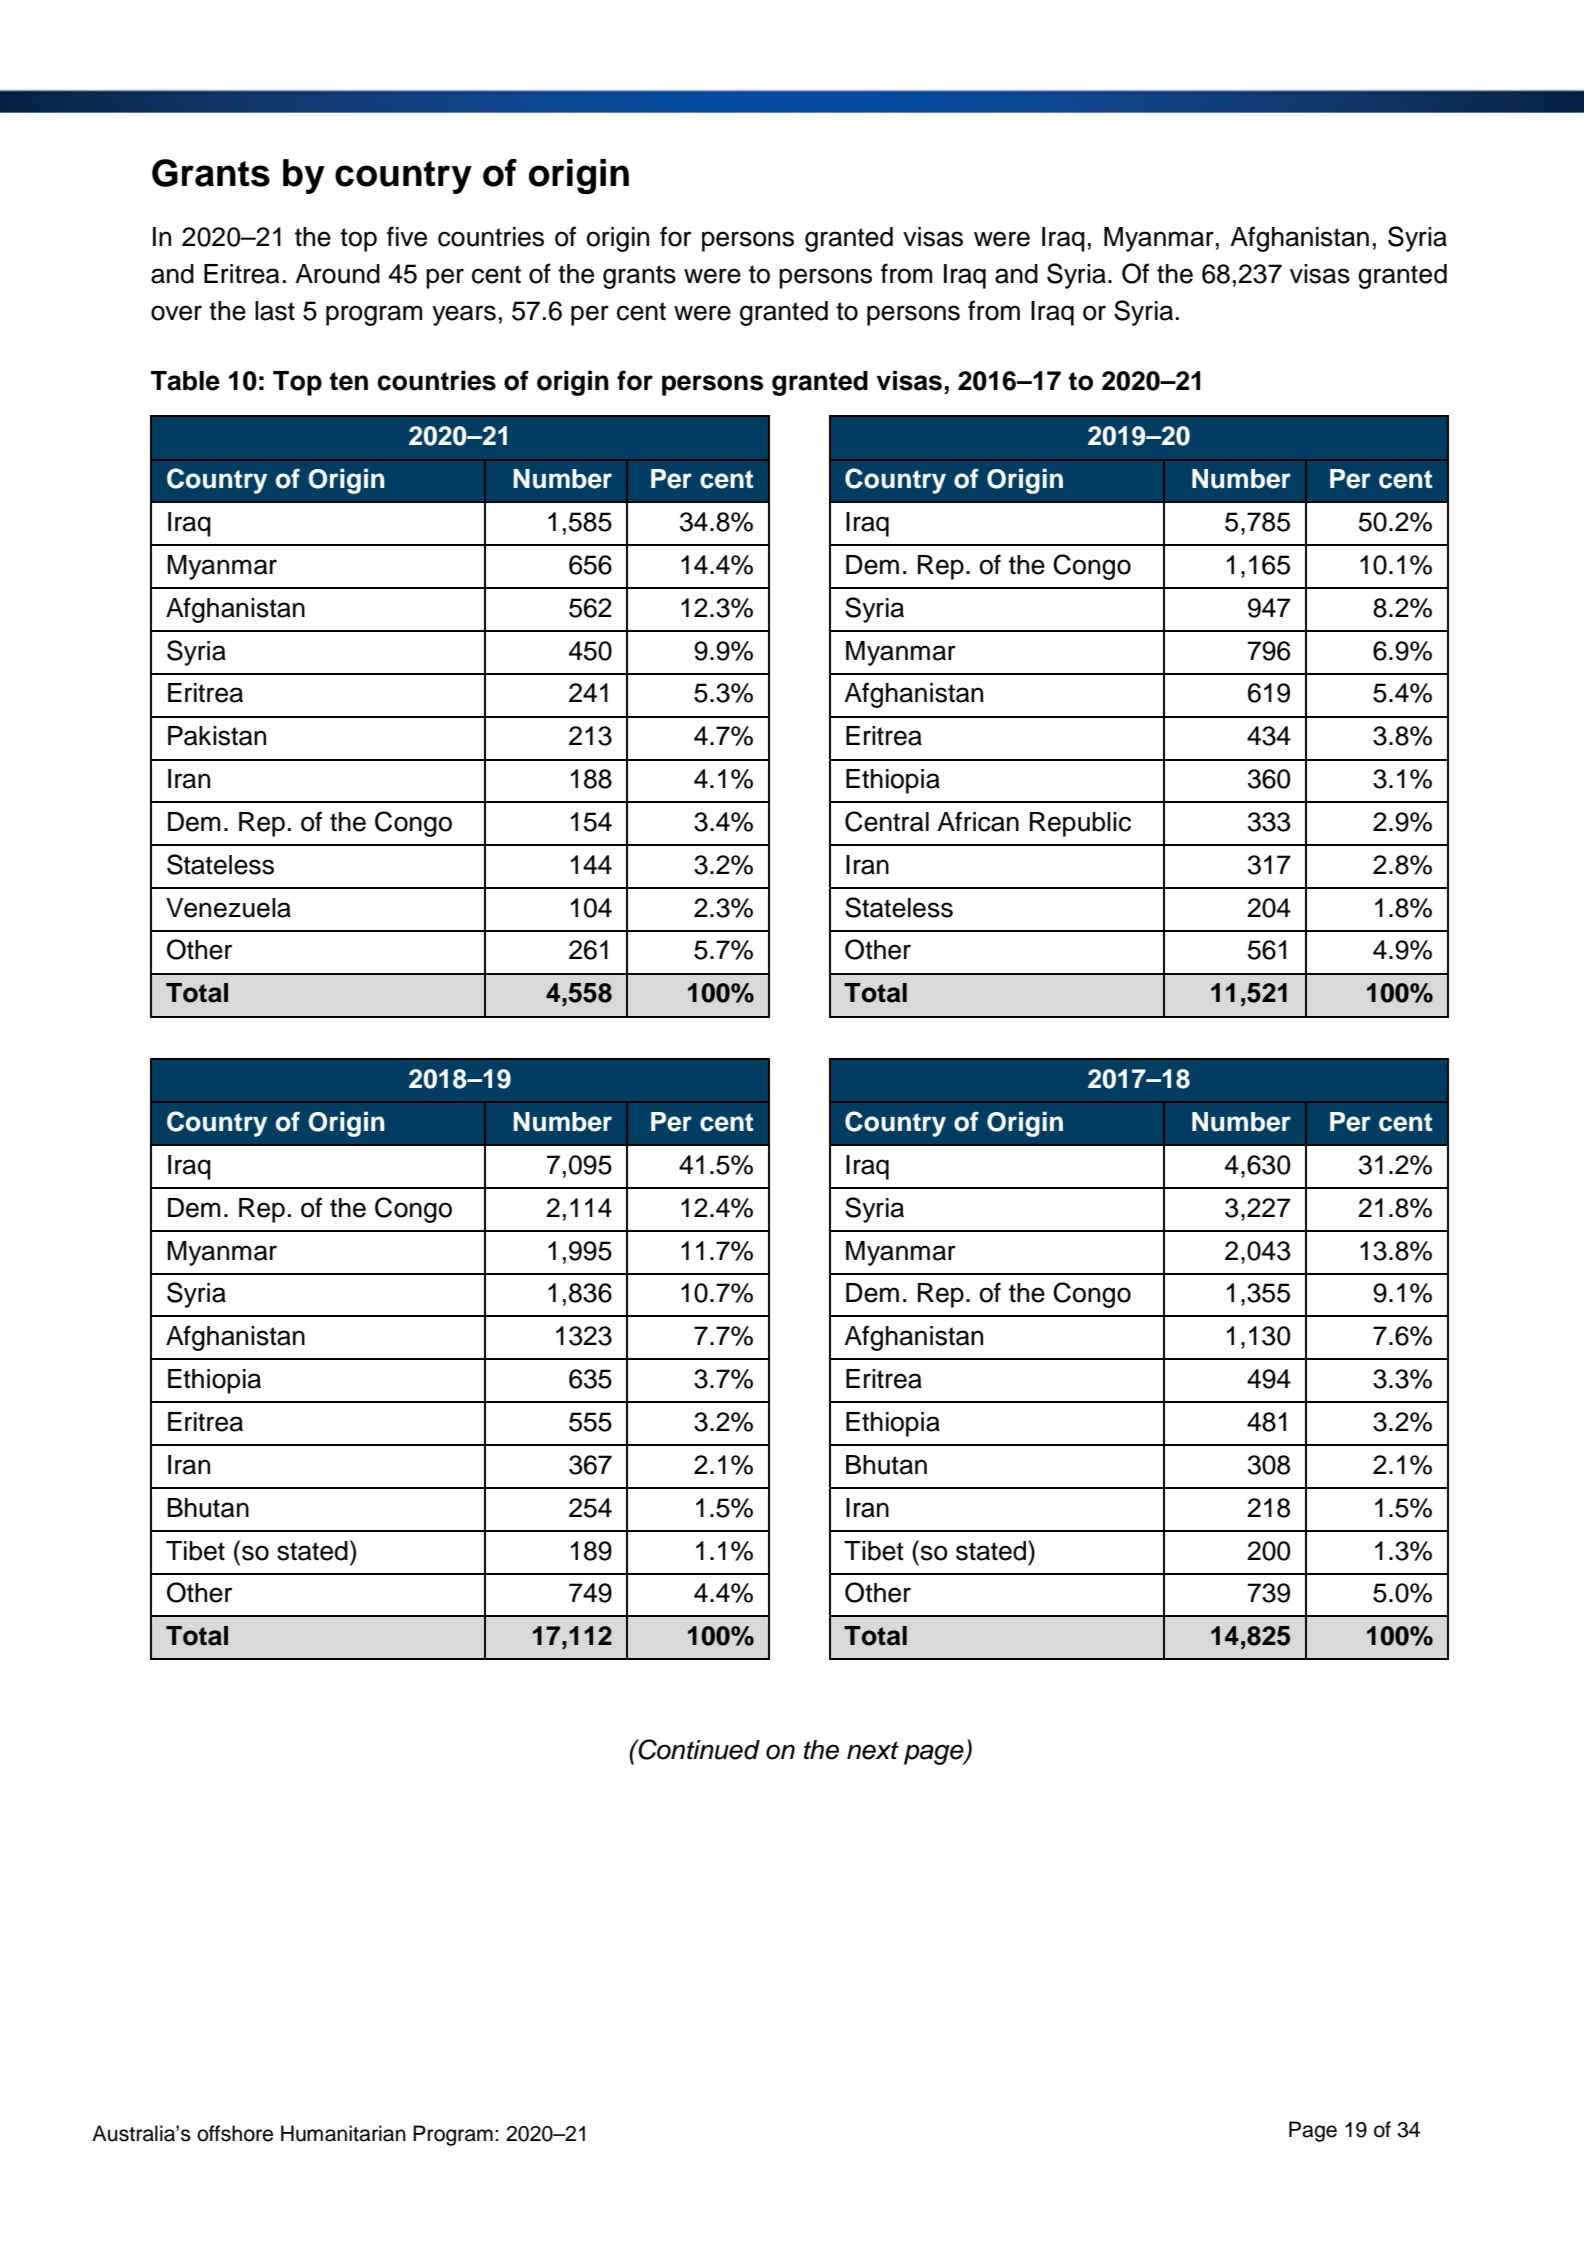 This screenshot has width=1584, height=2241. Describe the element at coordinates (1080, 824) in the screenshot. I see `Republic` at that location.
